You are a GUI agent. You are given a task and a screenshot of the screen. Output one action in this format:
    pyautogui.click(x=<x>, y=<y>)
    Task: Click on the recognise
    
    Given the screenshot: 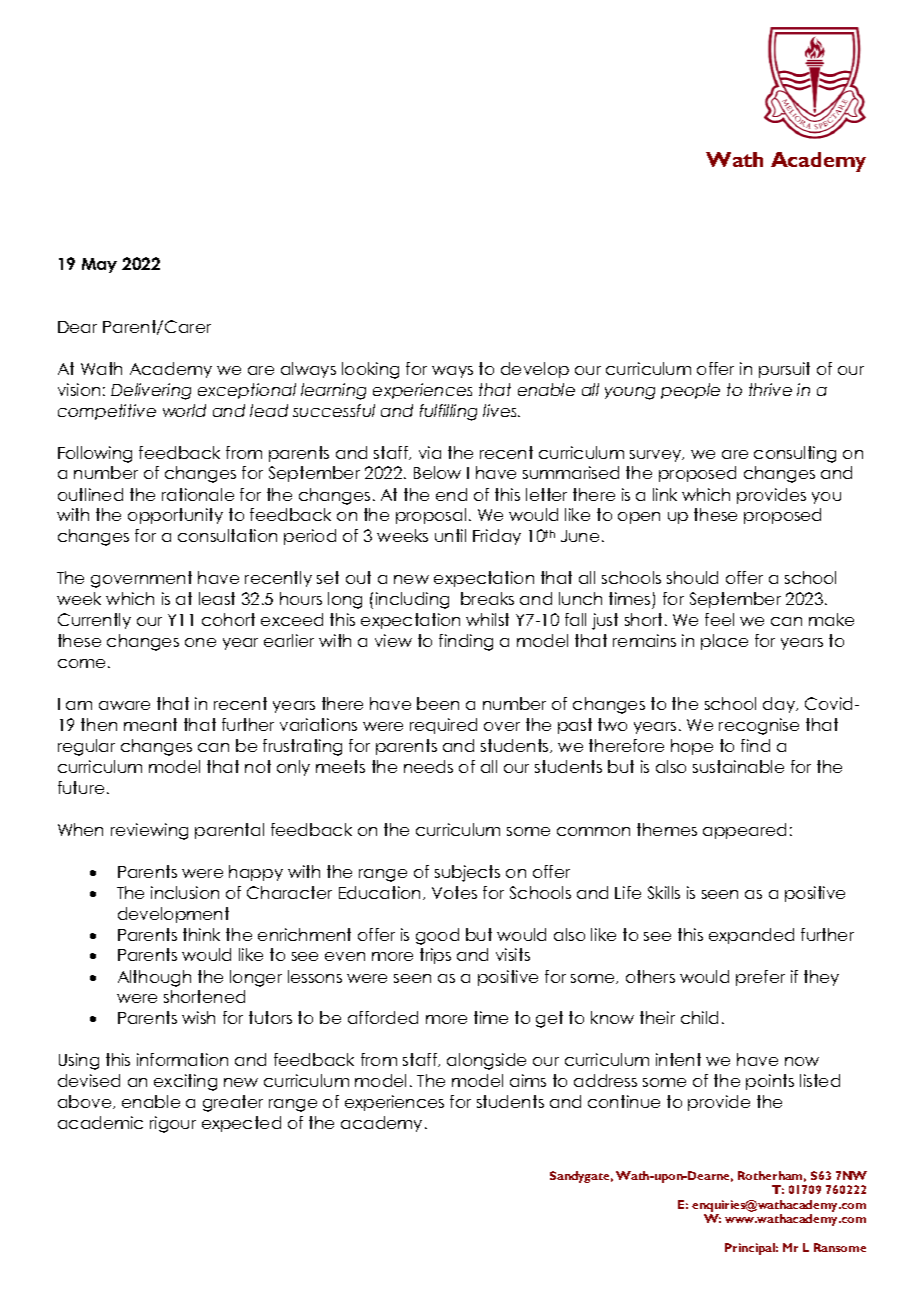 What is the action you would take?
    pyautogui.click(x=759, y=726)
